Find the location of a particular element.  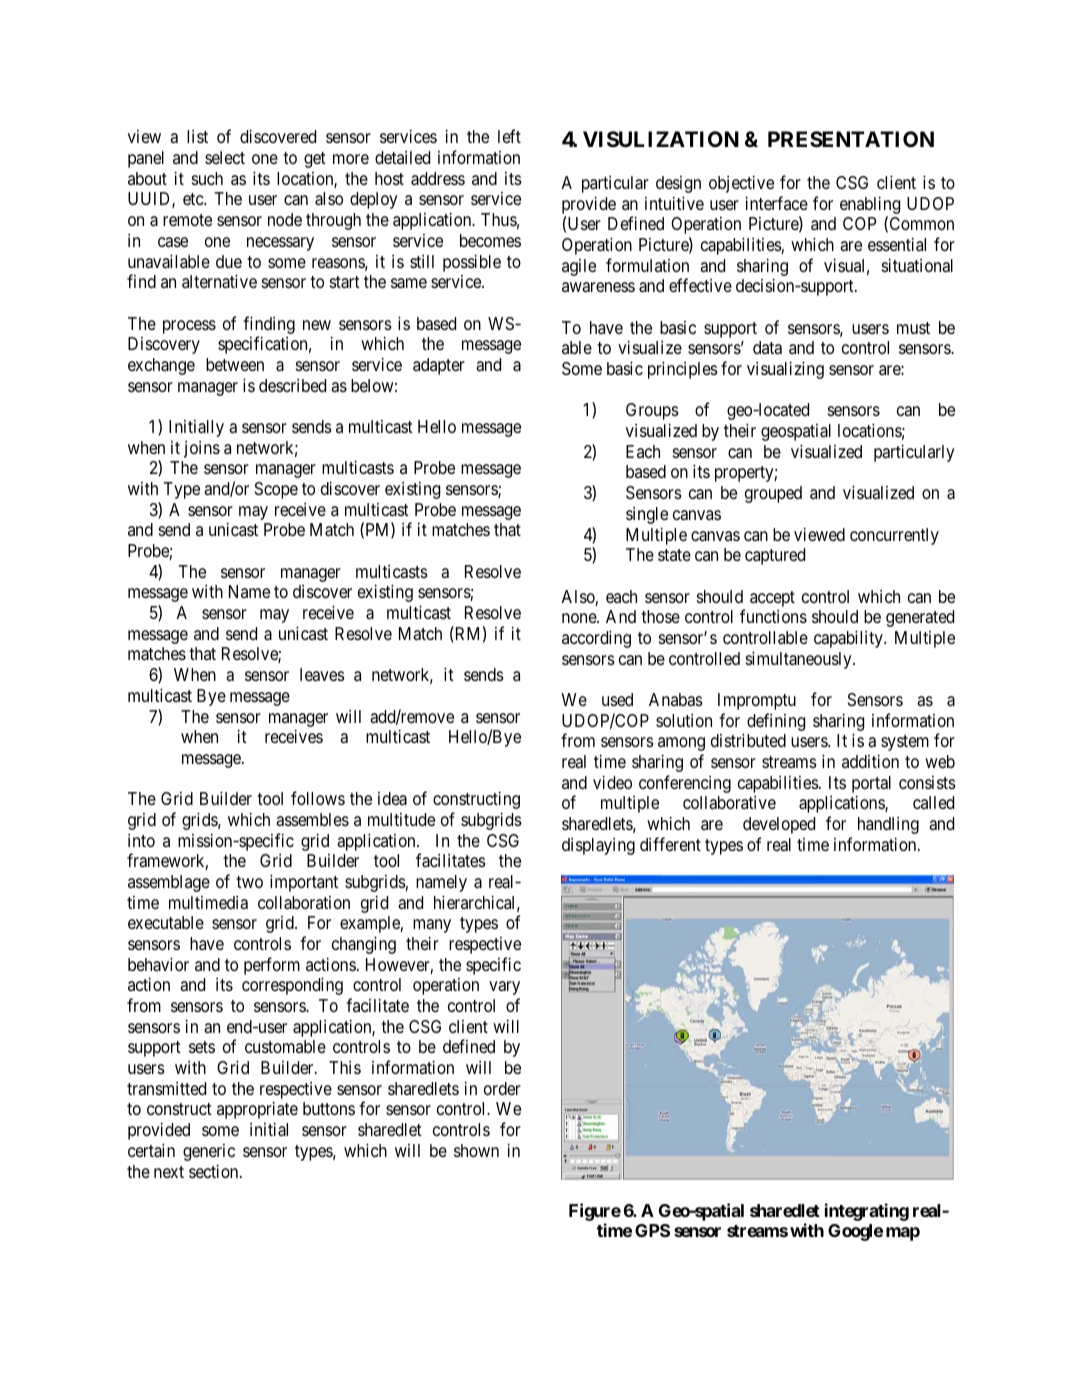

address is located at coordinates (438, 179).
